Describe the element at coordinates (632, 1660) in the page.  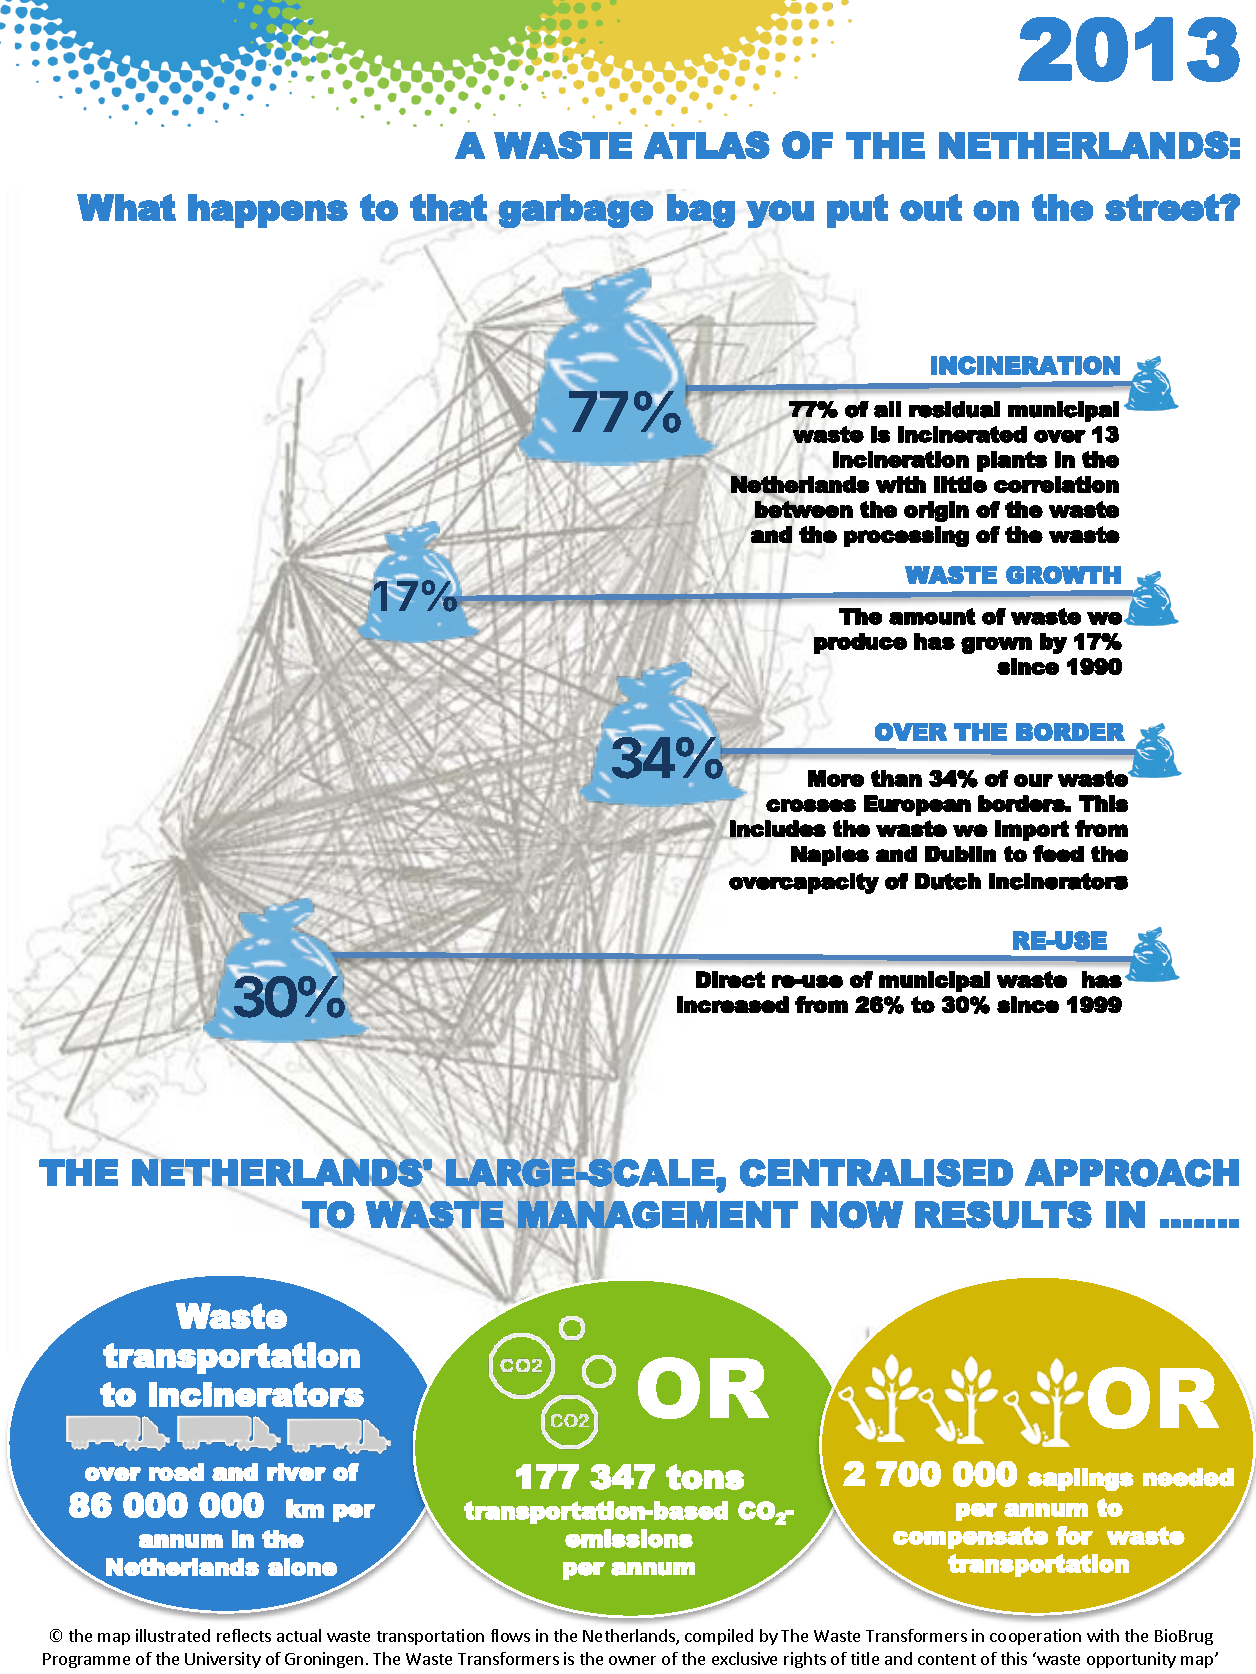
I see `owner` at that location.
